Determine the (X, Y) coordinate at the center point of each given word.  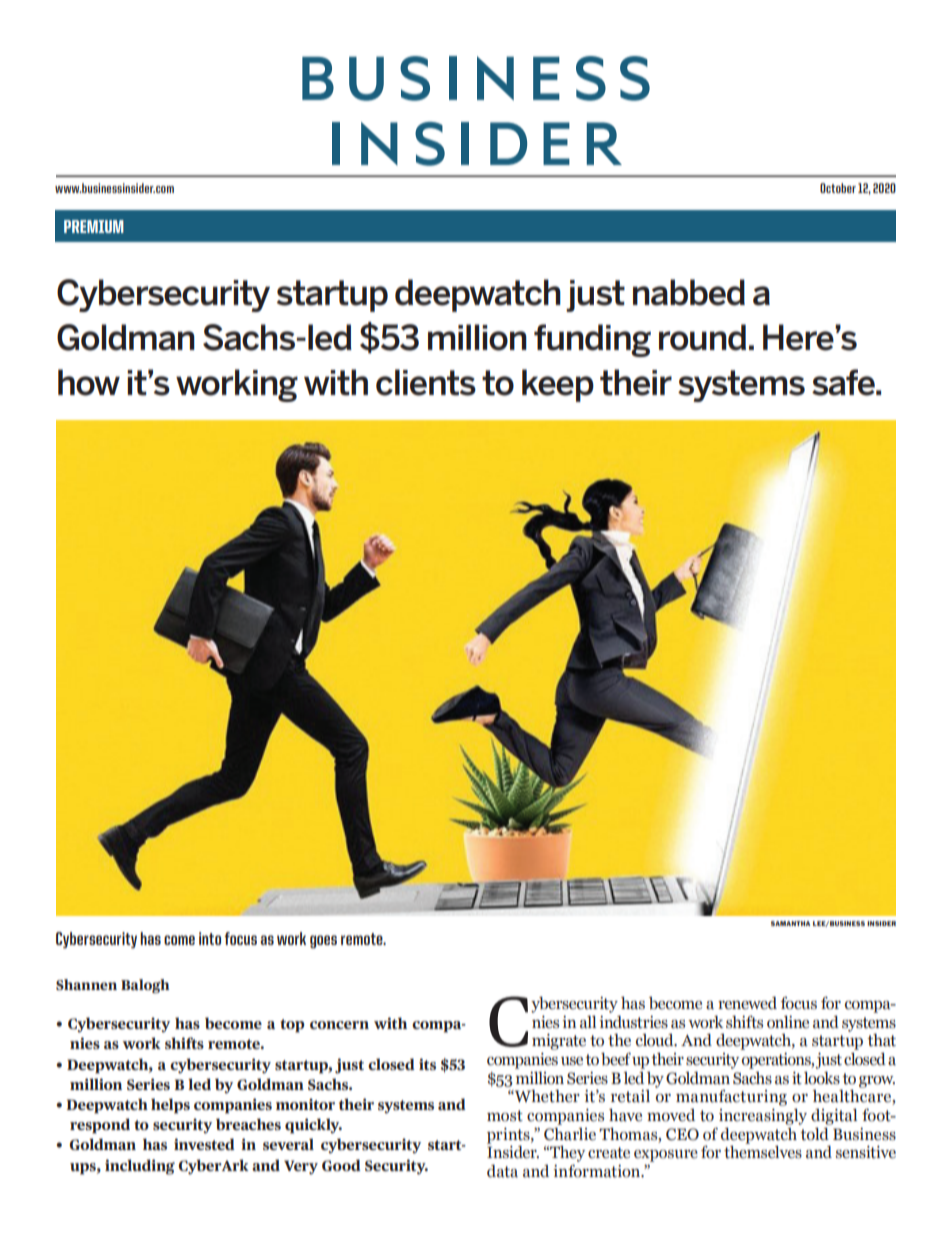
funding (592, 340)
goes (323, 941)
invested (204, 1144)
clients (426, 382)
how (89, 382)
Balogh (145, 986)
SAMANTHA (790, 923)
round (702, 337)
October (838, 188)
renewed (747, 1003)
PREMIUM (94, 226)
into (210, 938)
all (588, 1021)
